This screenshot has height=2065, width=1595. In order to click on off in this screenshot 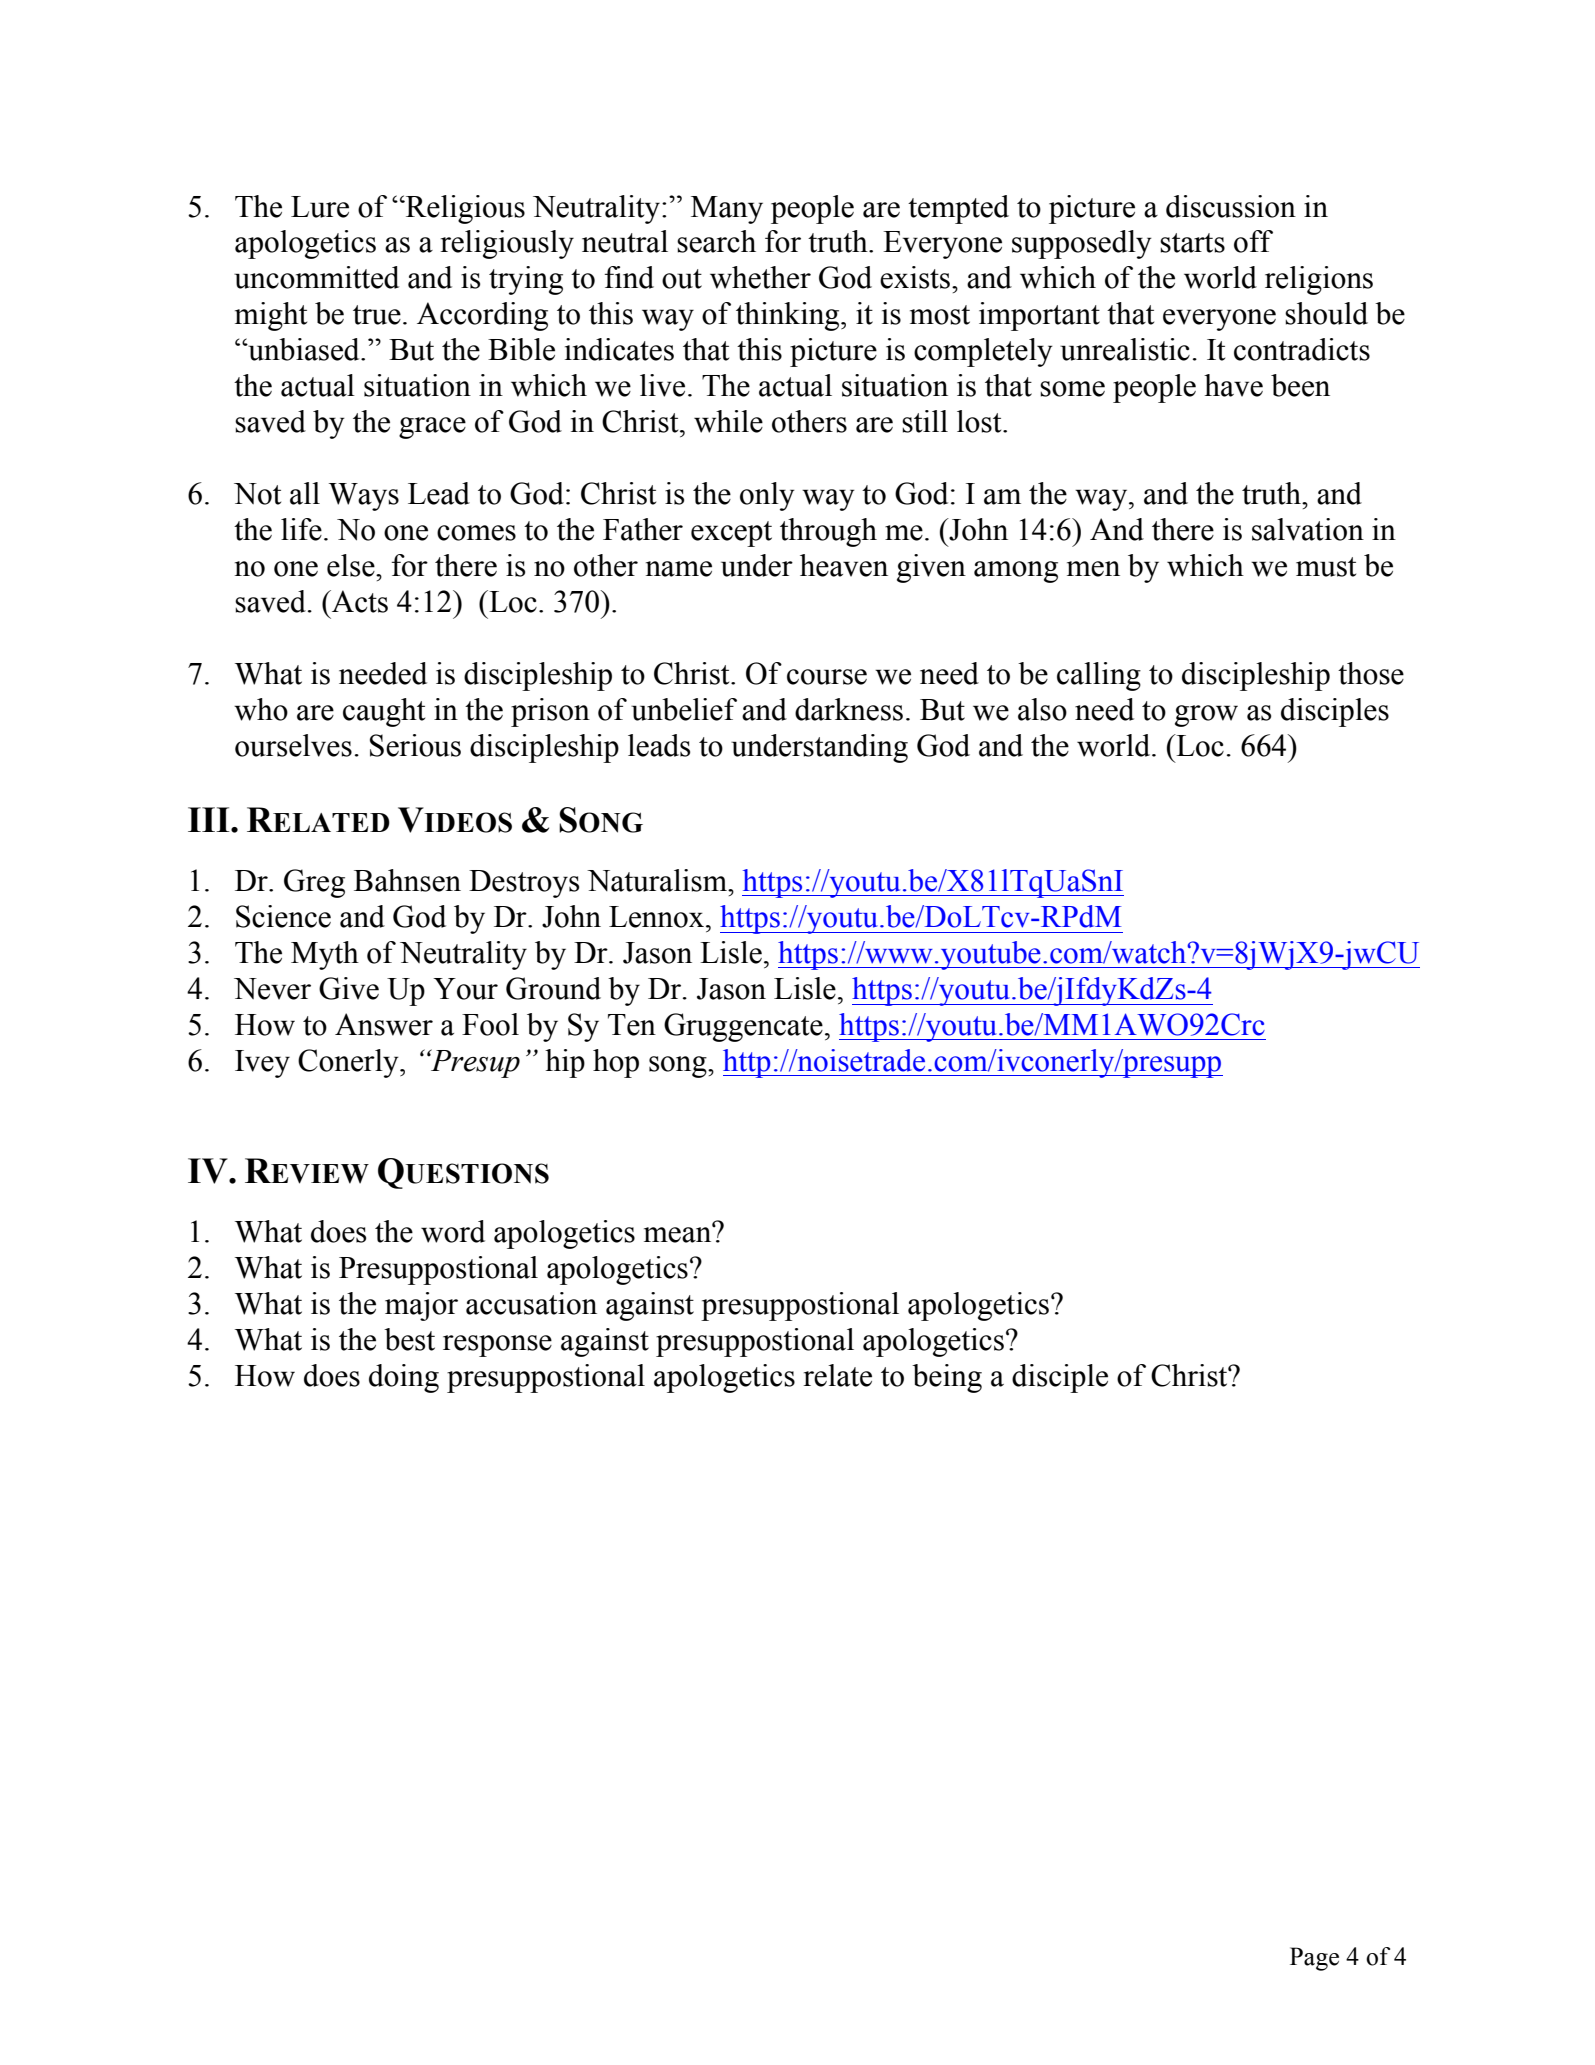, I will do `click(1253, 241)`.
